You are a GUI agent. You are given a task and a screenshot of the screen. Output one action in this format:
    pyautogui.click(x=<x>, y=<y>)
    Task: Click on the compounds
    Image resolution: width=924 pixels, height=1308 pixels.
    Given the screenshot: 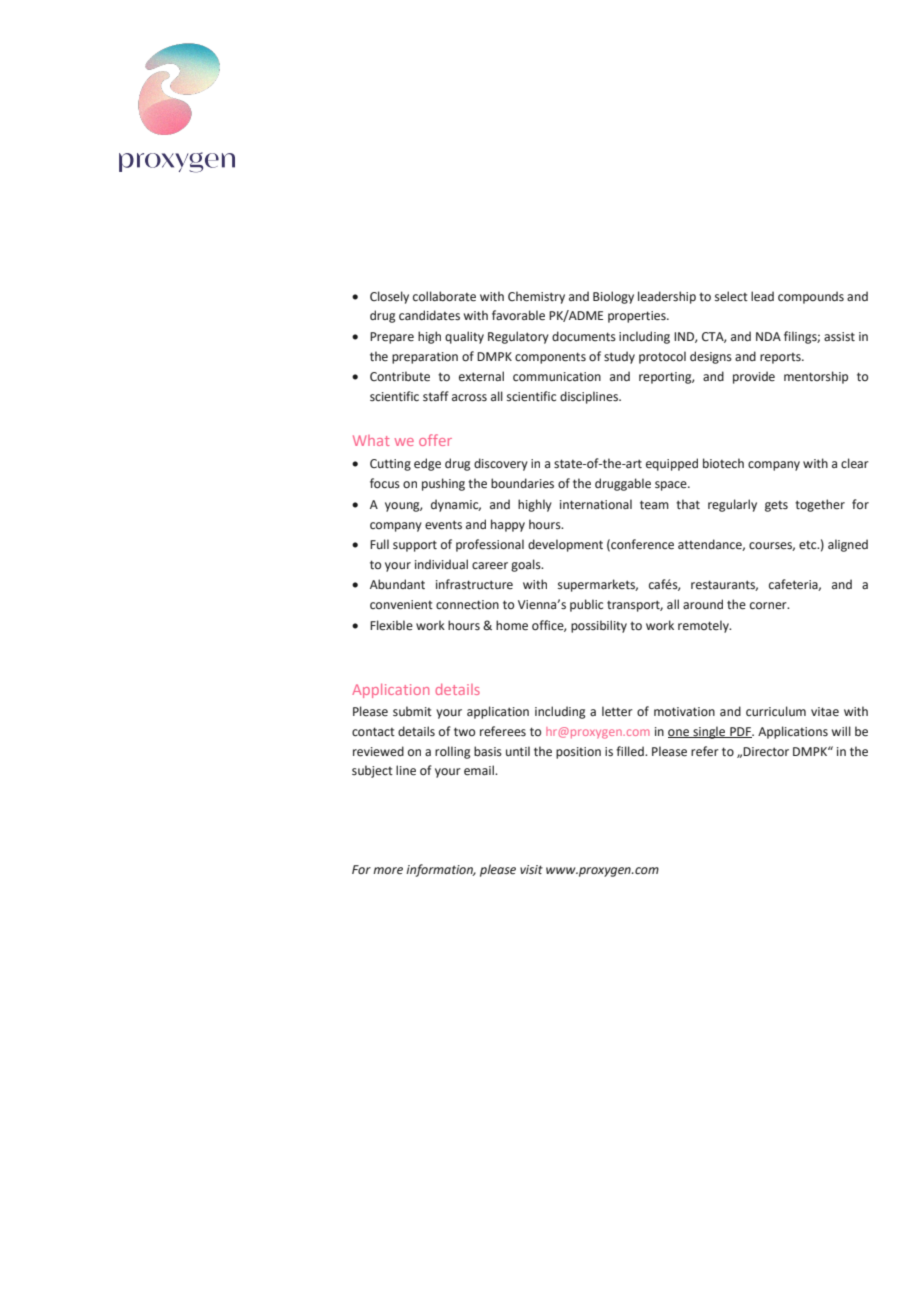 What is the action you would take?
    pyautogui.click(x=811, y=297)
